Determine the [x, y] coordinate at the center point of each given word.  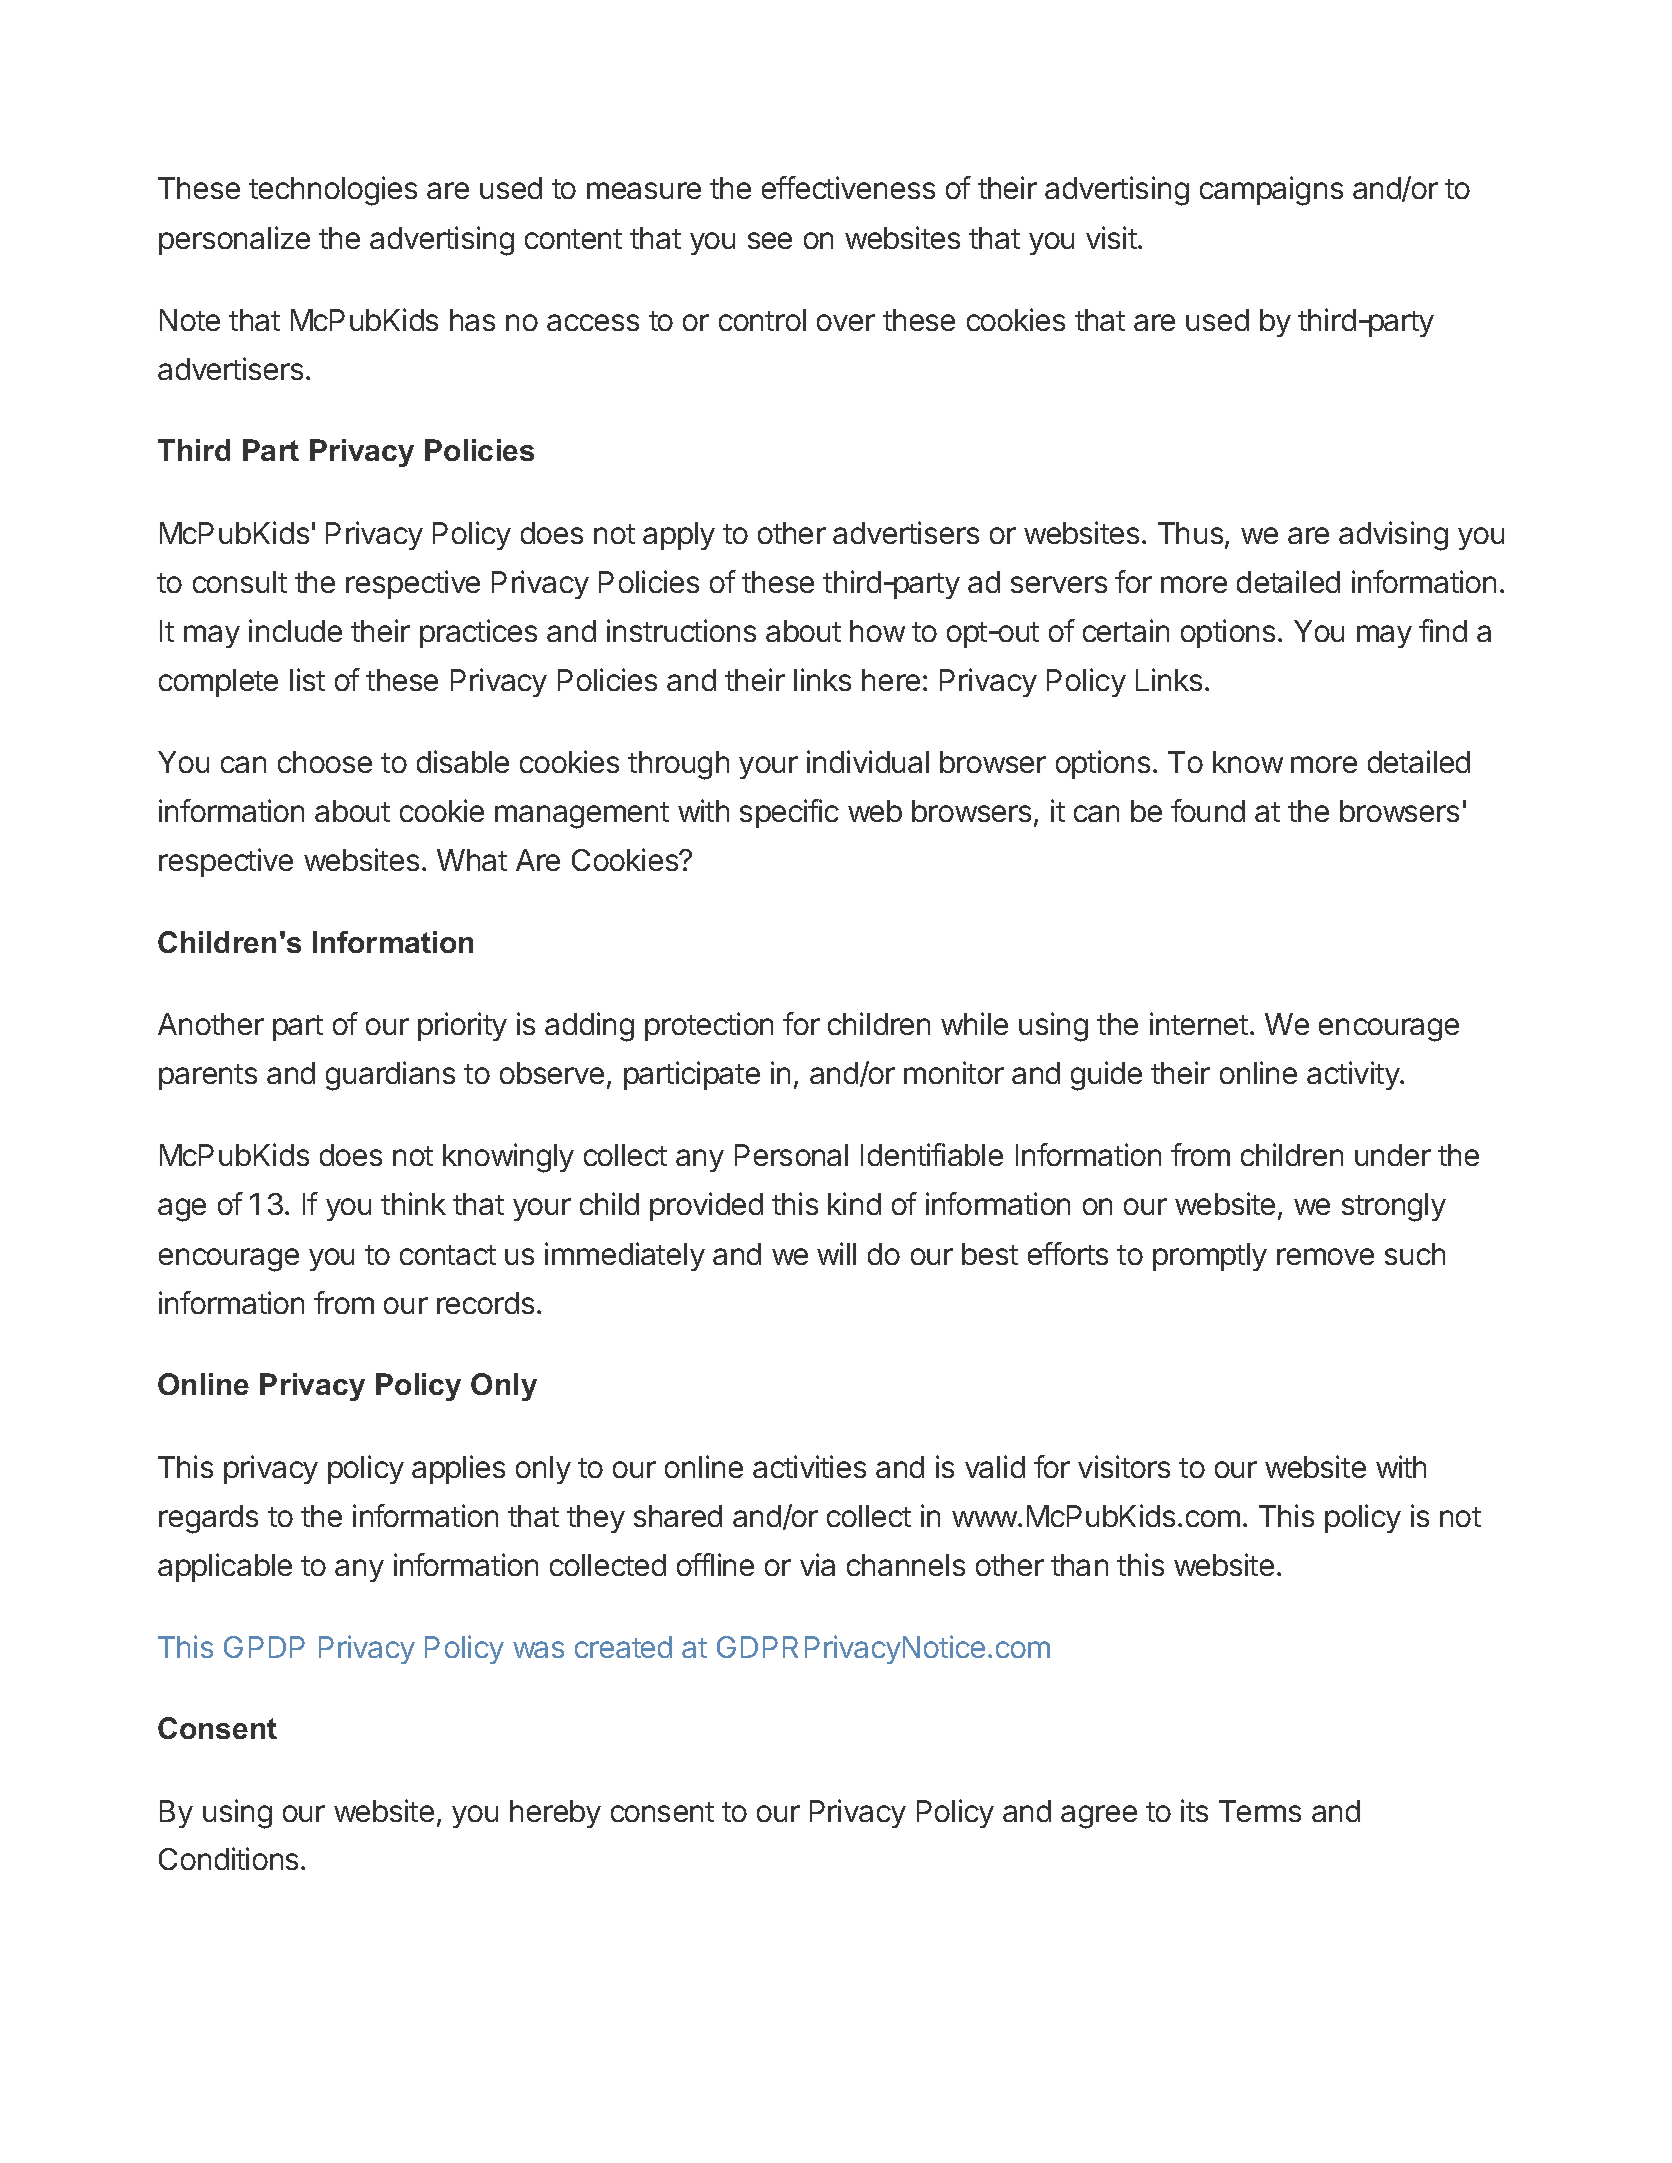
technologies [333, 191]
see [770, 240]
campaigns [1271, 191]
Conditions [228, 1858]
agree [1099, 1817]
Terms [1260, 1811]
